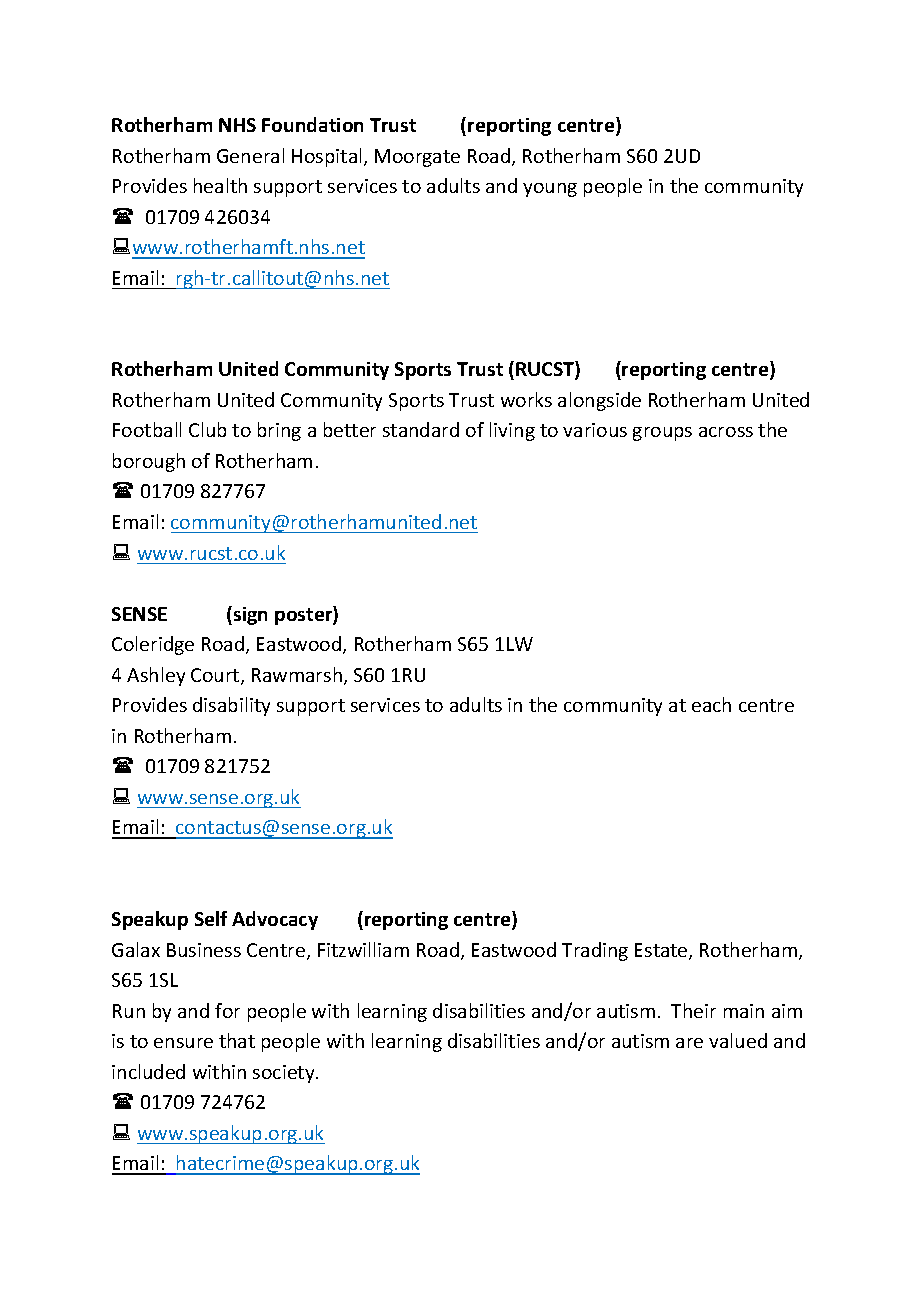 This page has height=1308, width=924. I want to click on Trading, so click(595, 951).
